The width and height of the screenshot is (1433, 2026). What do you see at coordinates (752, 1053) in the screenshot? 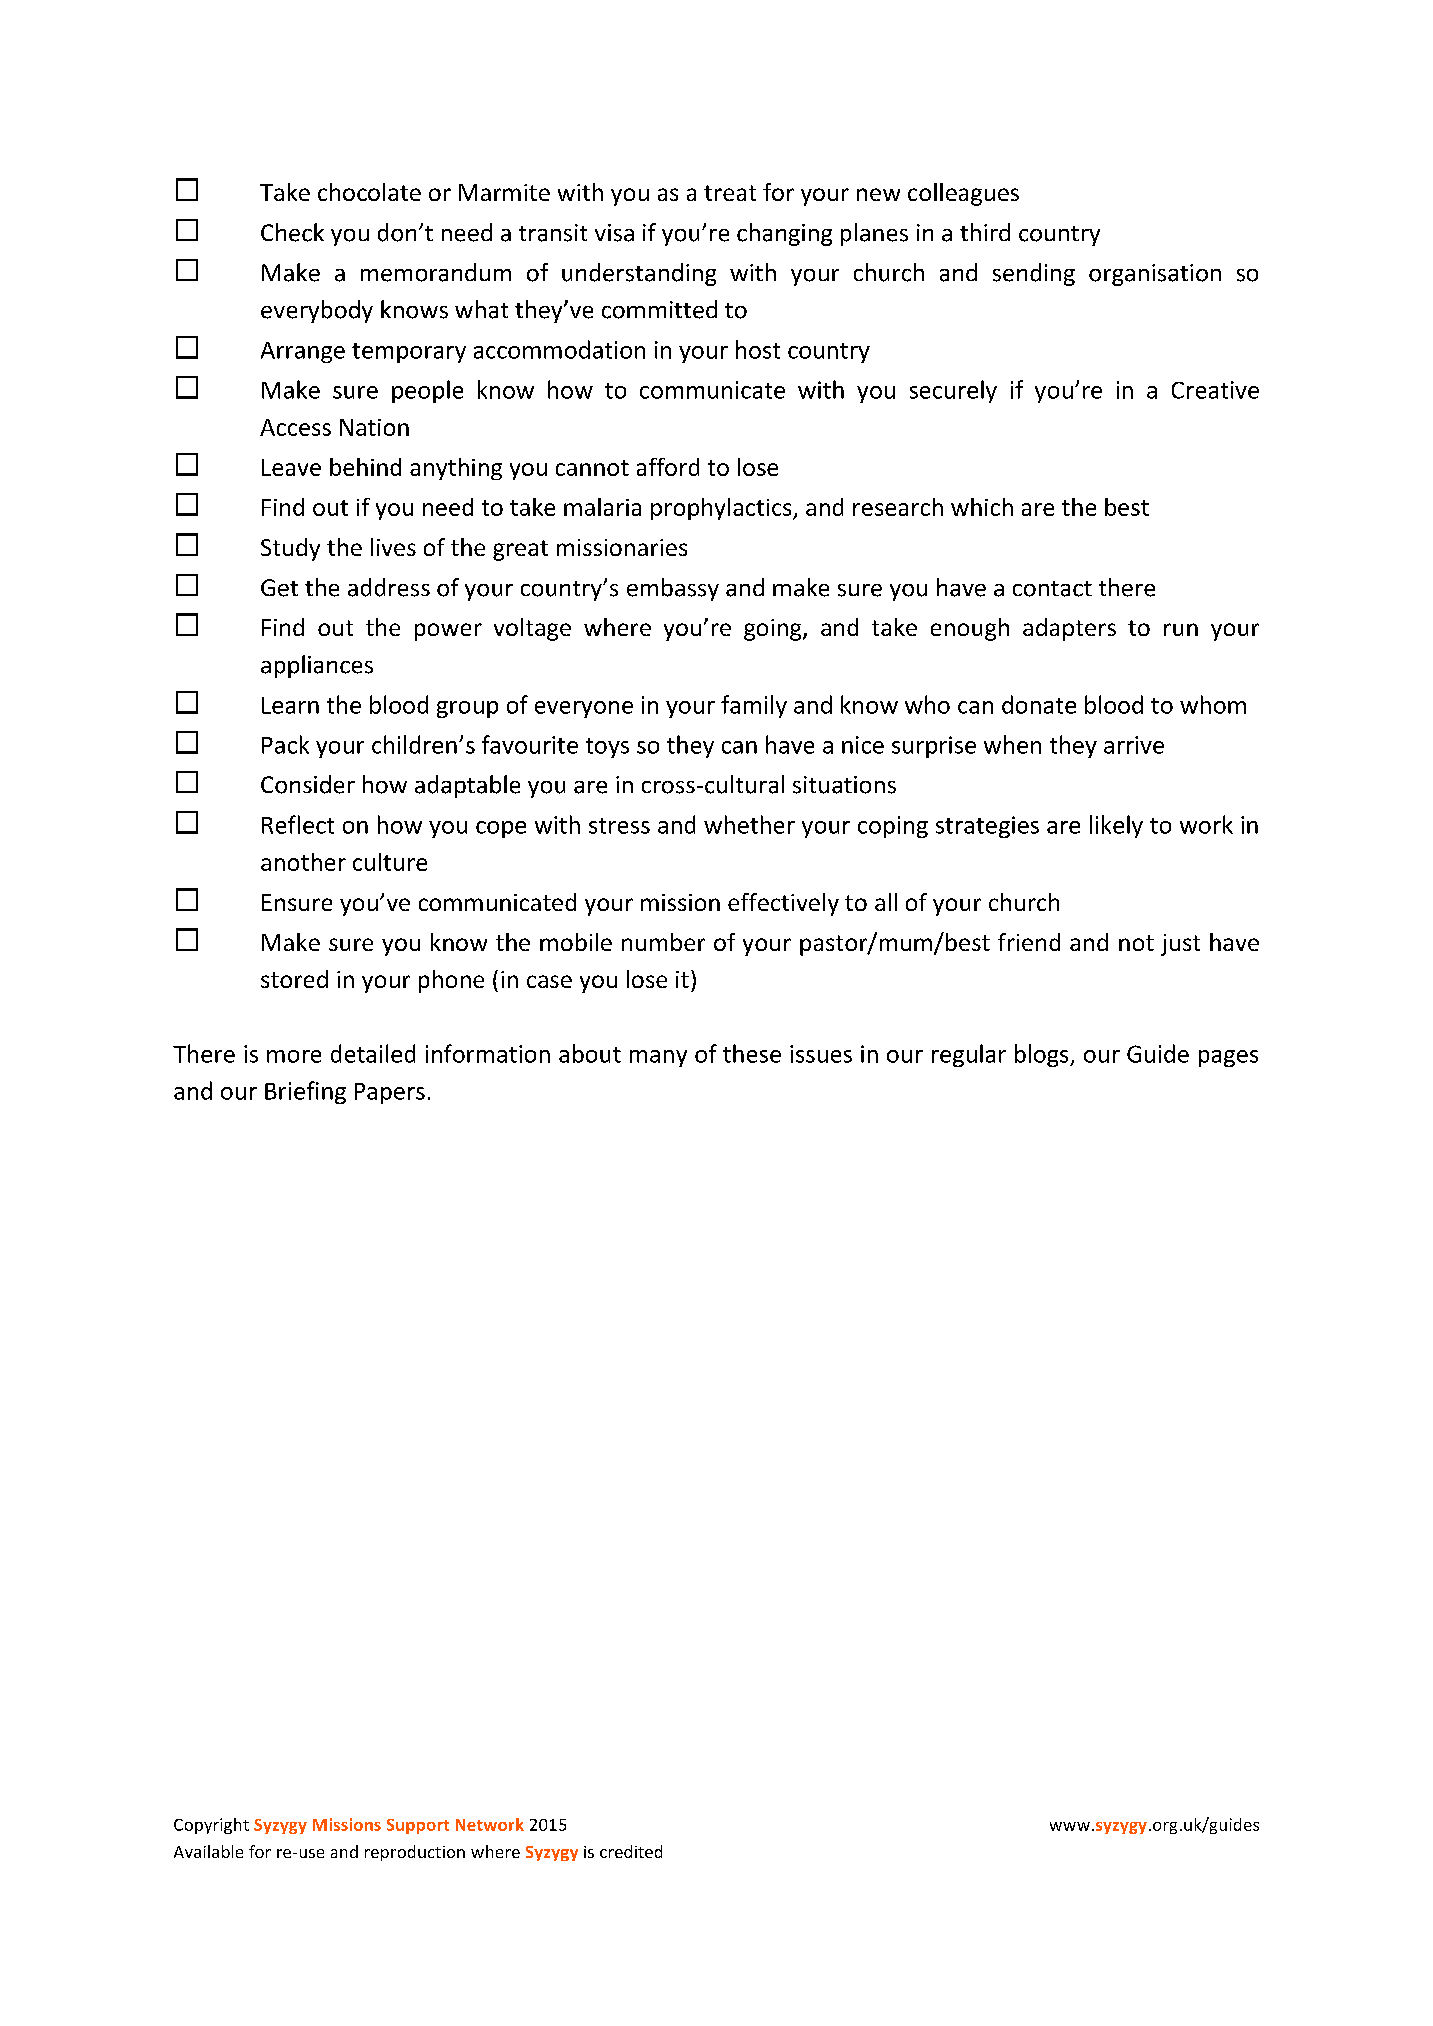
I see `these` at bounding box center [752, 1053].
